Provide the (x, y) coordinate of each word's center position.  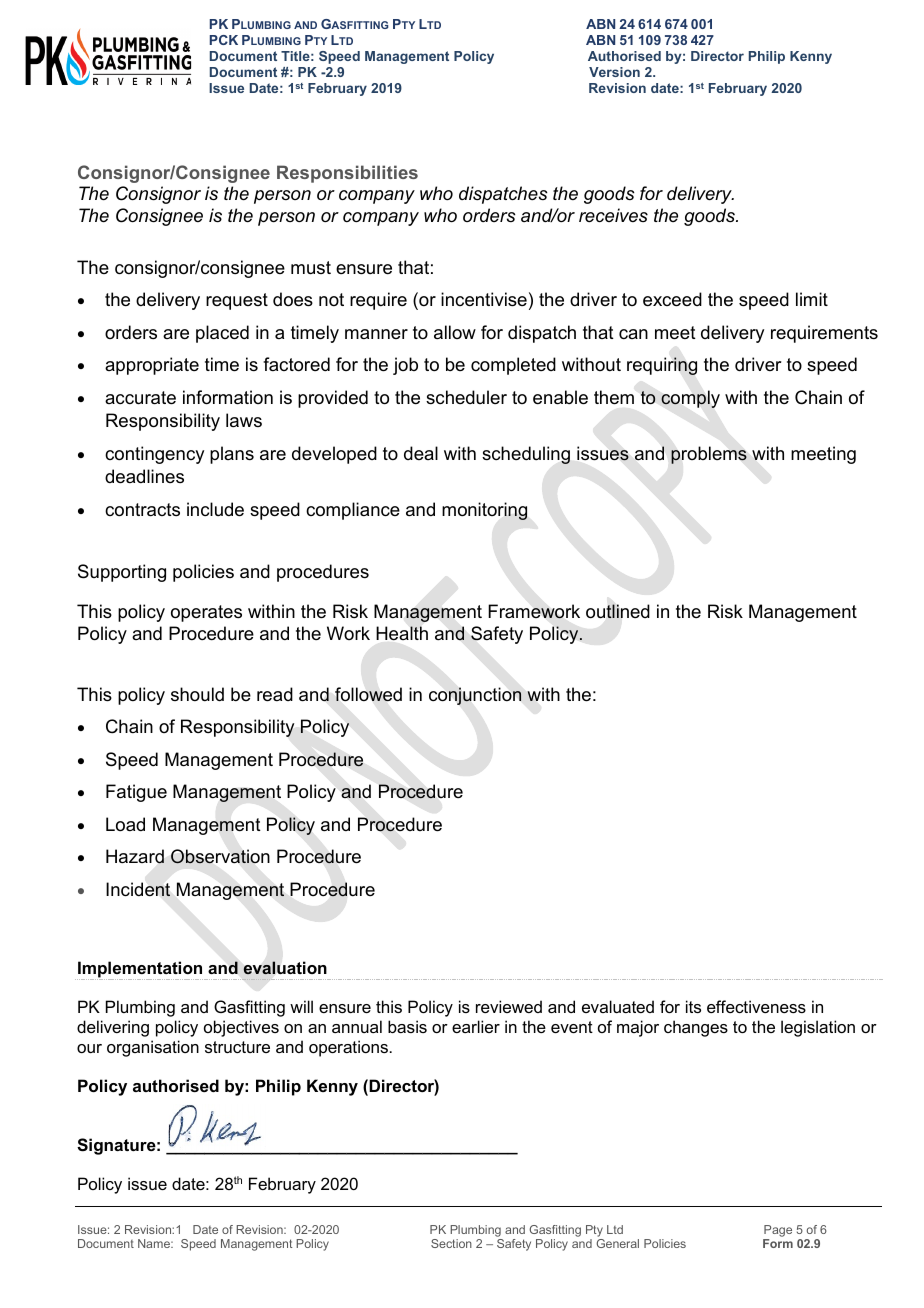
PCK (224, 40)
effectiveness (756, 1006)
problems (709, 455)
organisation (153, 1048)
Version (614, 72)
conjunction (475, 696)
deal (421, 453)
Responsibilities (347, 174)
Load (125, 824)
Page (777, 1232)
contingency (154, 455)
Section (451, 1243)
